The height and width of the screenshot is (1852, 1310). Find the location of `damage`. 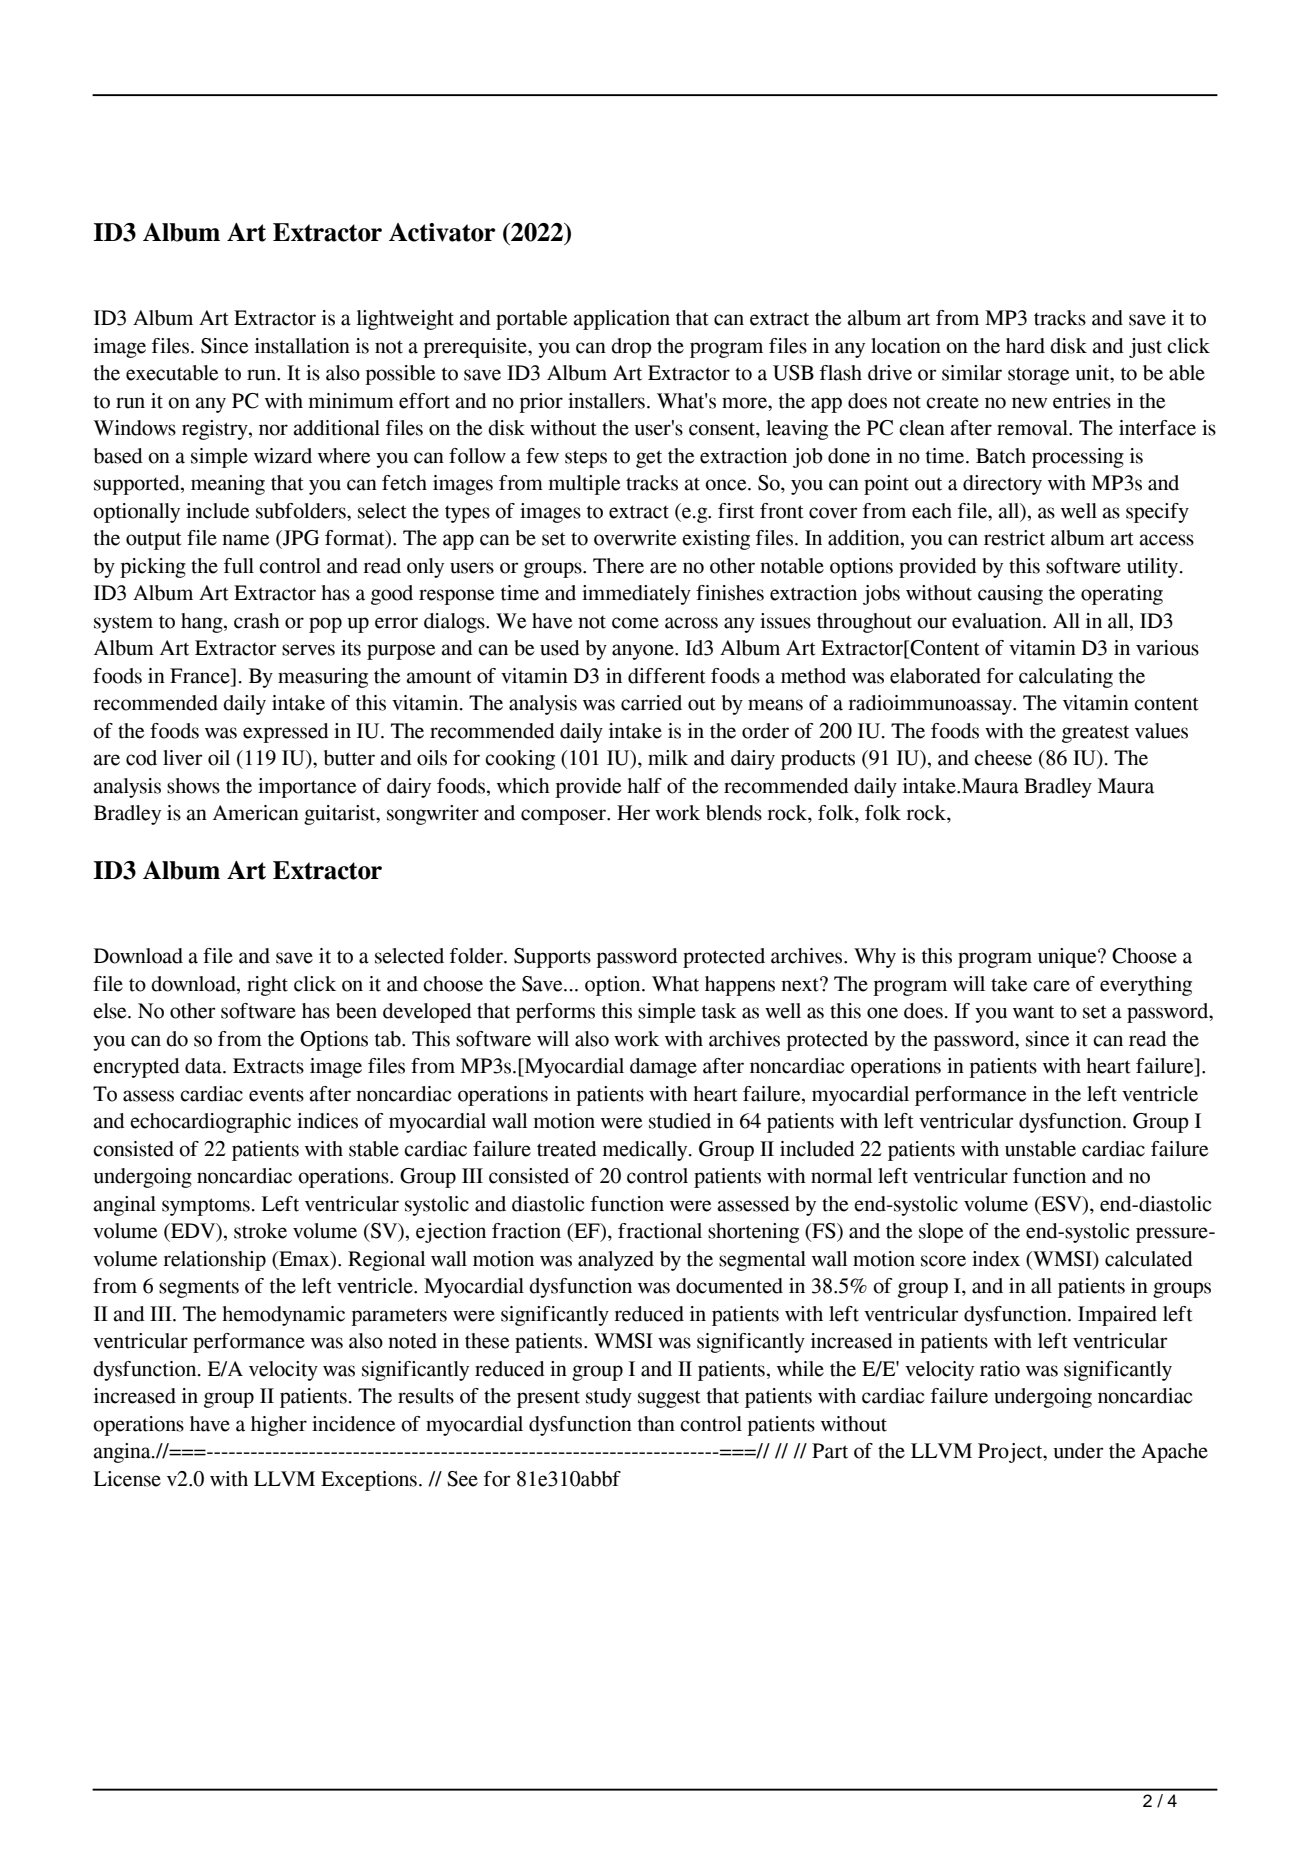

damage is located at coordinates (663, 1068).
